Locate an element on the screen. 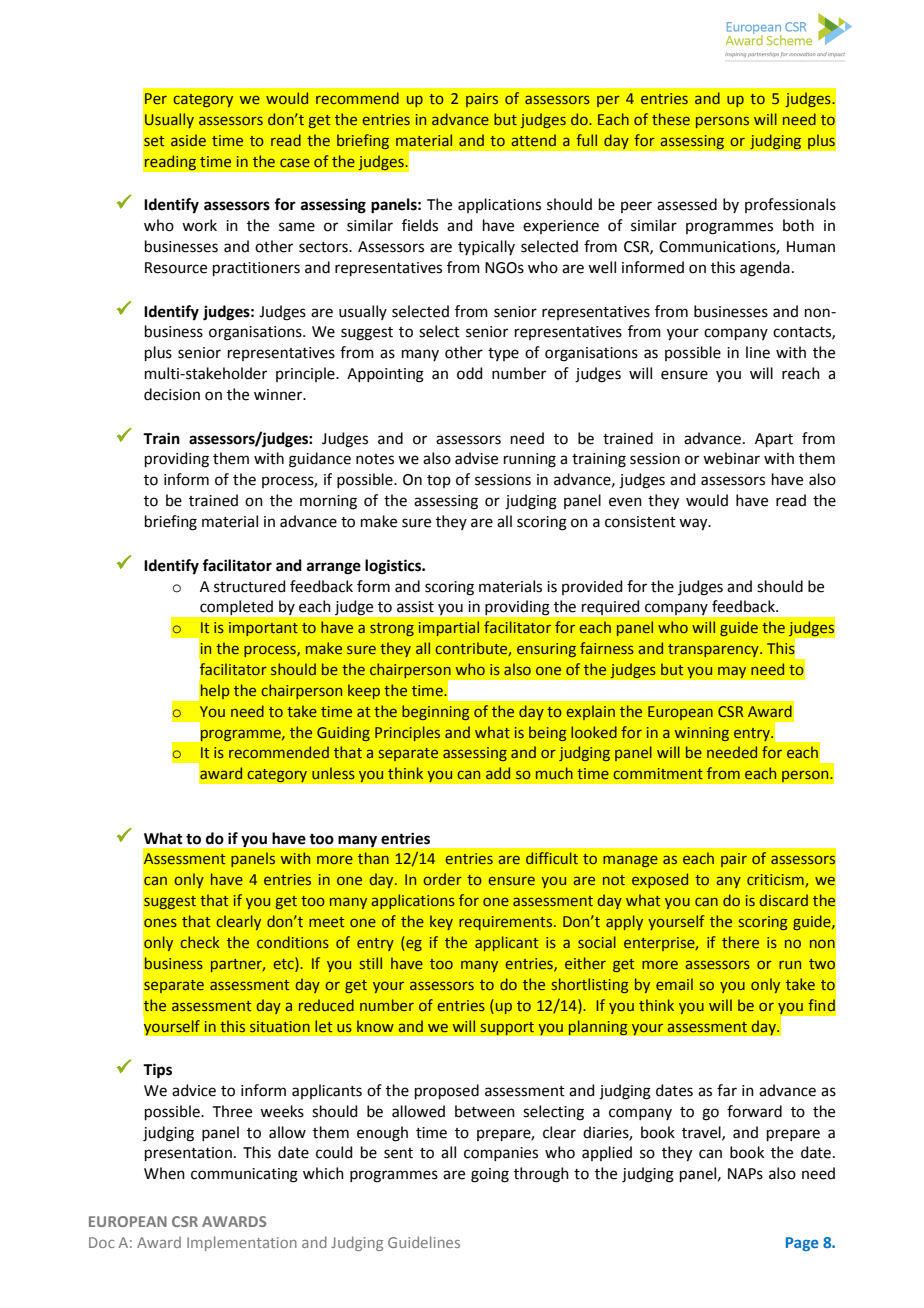 The image size is (924, 1308). attend is located at coordinates (534, 140).
